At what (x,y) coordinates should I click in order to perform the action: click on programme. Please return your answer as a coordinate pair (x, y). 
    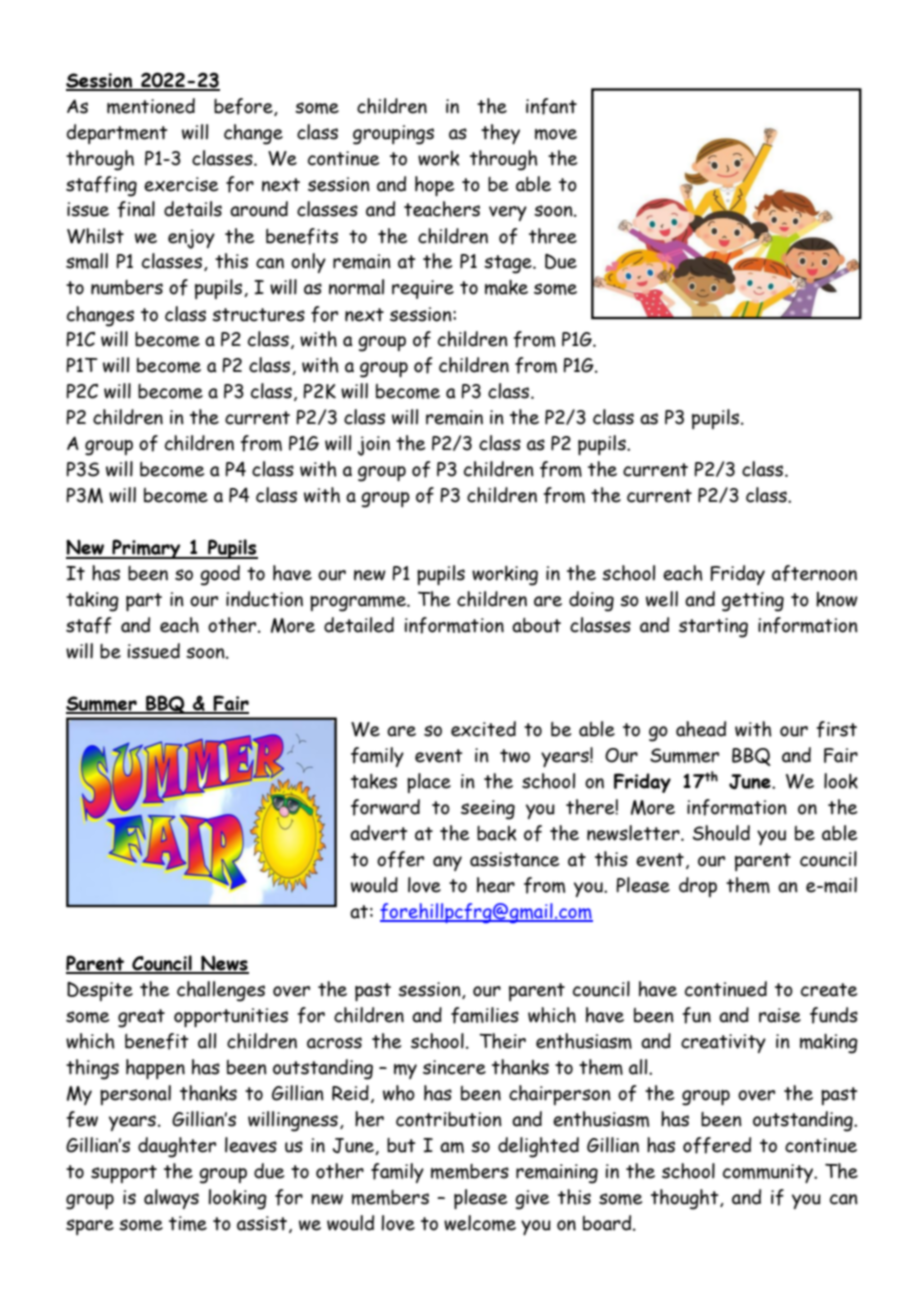
    Looking at the image, I should click on (359, 604).
